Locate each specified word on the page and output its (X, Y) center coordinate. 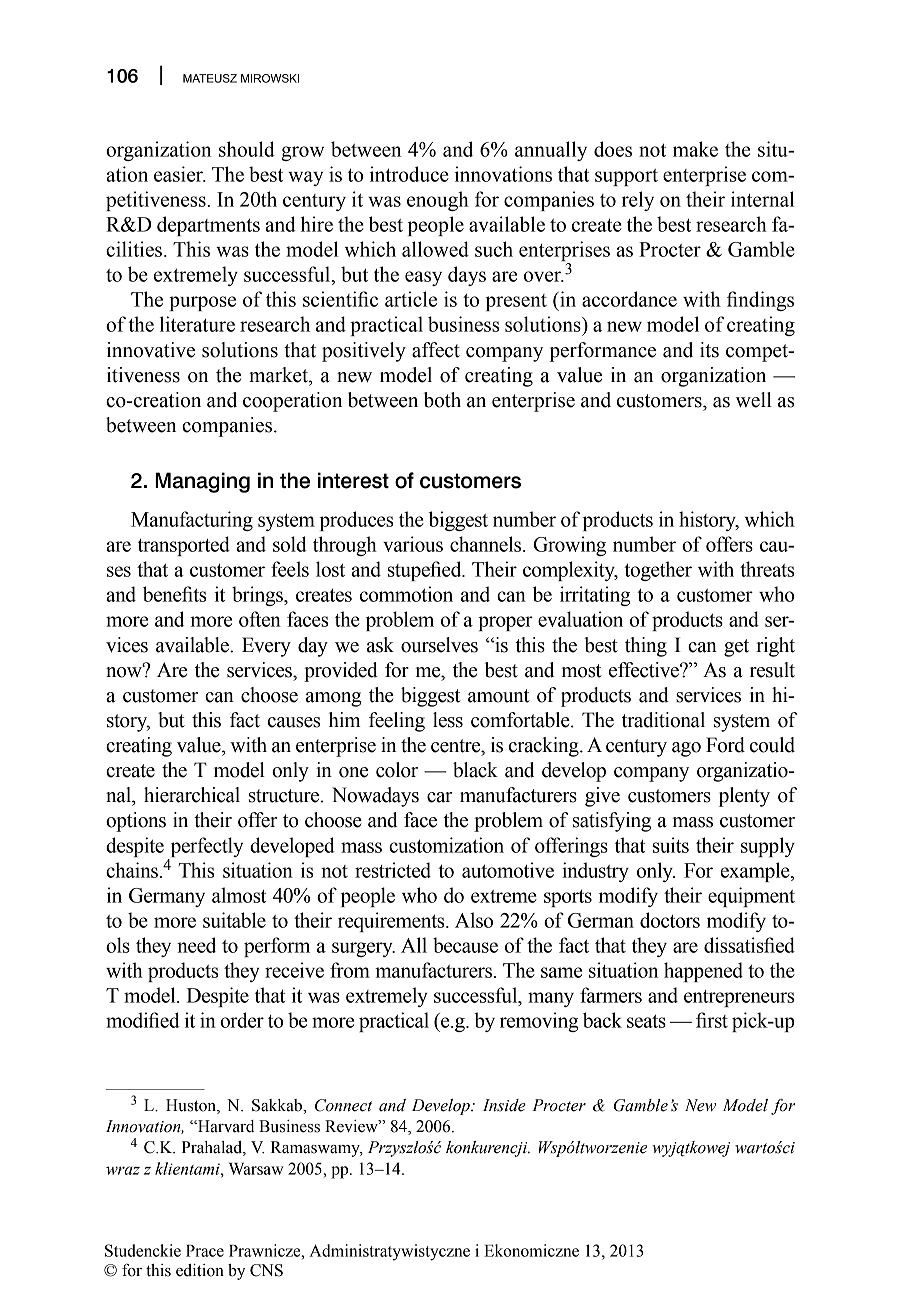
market (279, 375)
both (442, 400)
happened (703, 972)
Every (266, 647)
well (754, 400)
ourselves (439, 645)
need (196, 945)
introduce (409, 174)
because (465, 945)
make (695, 149)
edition (200, 1270)
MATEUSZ (210, 78)
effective (645, 670)
